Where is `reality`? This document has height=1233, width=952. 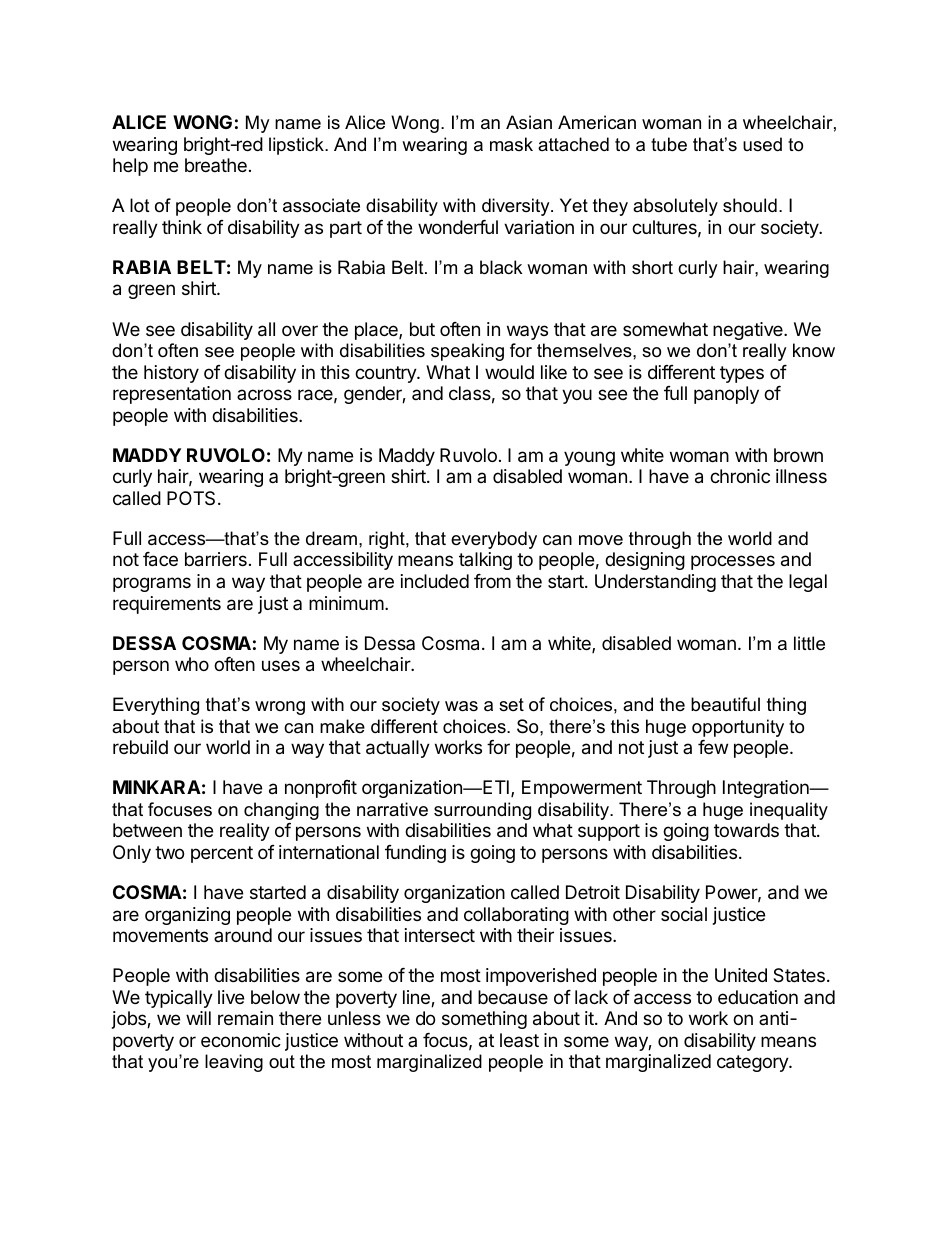
reality is located at coordinates (245, 832).
